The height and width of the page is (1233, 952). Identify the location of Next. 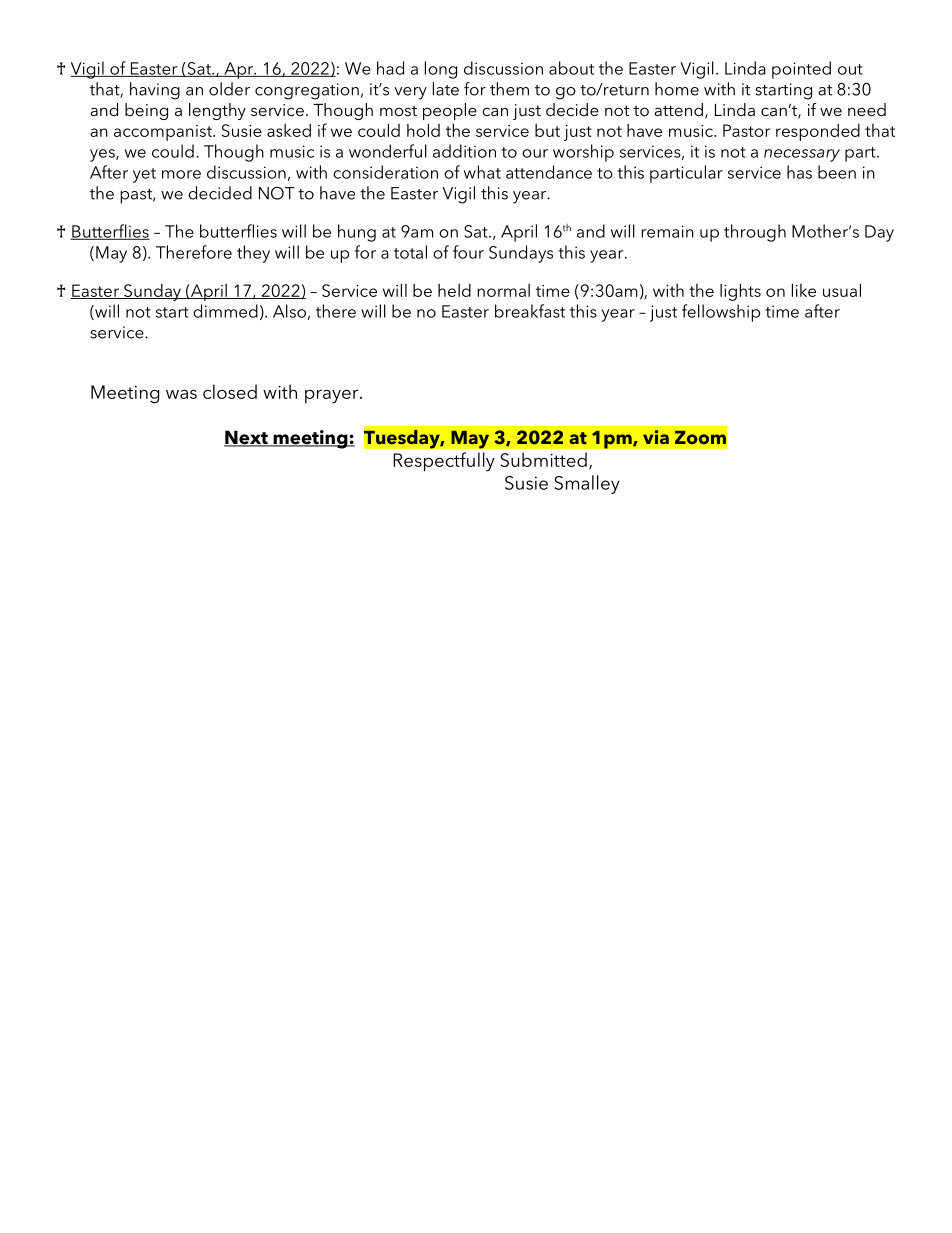
(247, 438).
